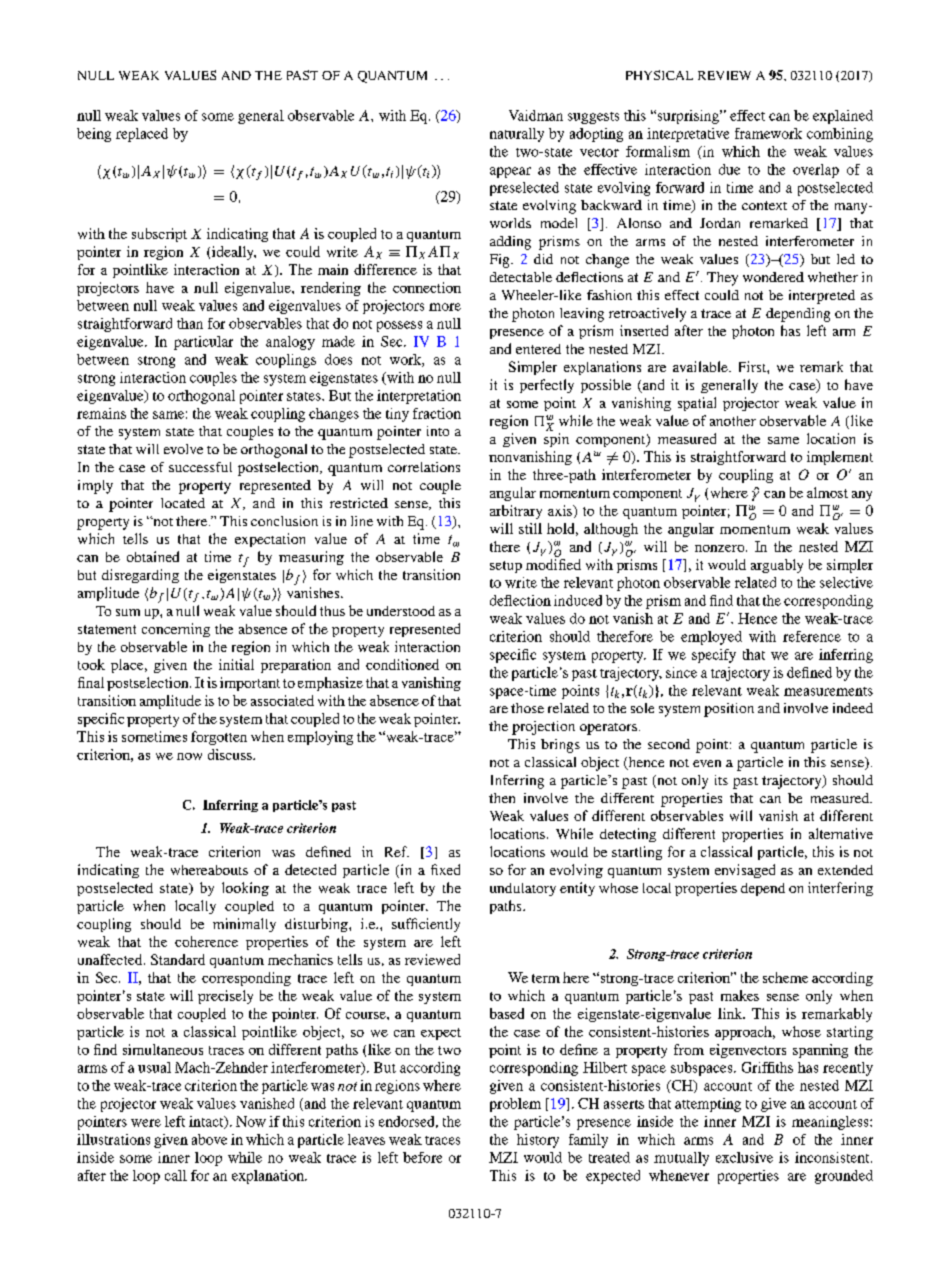 Image resolution: width=952 pixels, height=1270 pixels. What do you see at coordinates (745, 871) in the screenshot?
I see `envisaged` at bounding box center [745, 871].
